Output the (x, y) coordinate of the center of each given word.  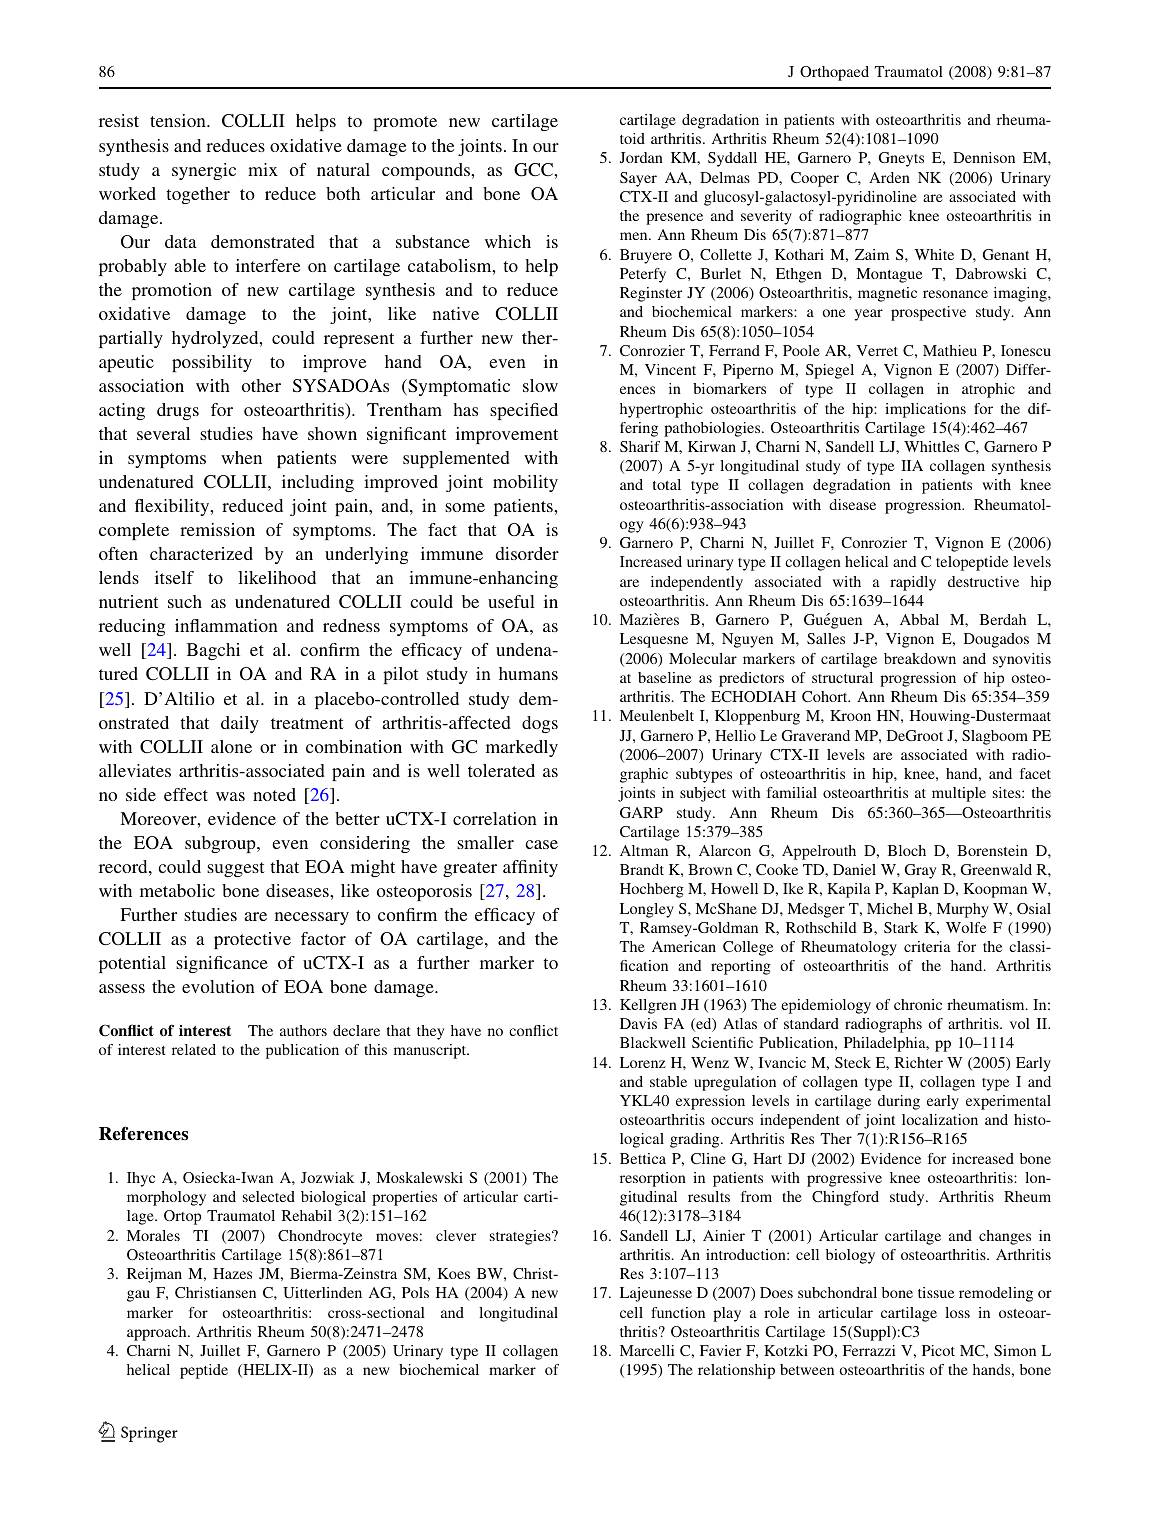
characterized (201, 553)
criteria (927, 946)
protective (252, 940)
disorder (527, 553)
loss (957, 1312)
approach (158, 1333)
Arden (889, 177)
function (678, 1312)
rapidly (913, 583)
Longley (647, 910)
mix (263, 169)
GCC (534, 170)
